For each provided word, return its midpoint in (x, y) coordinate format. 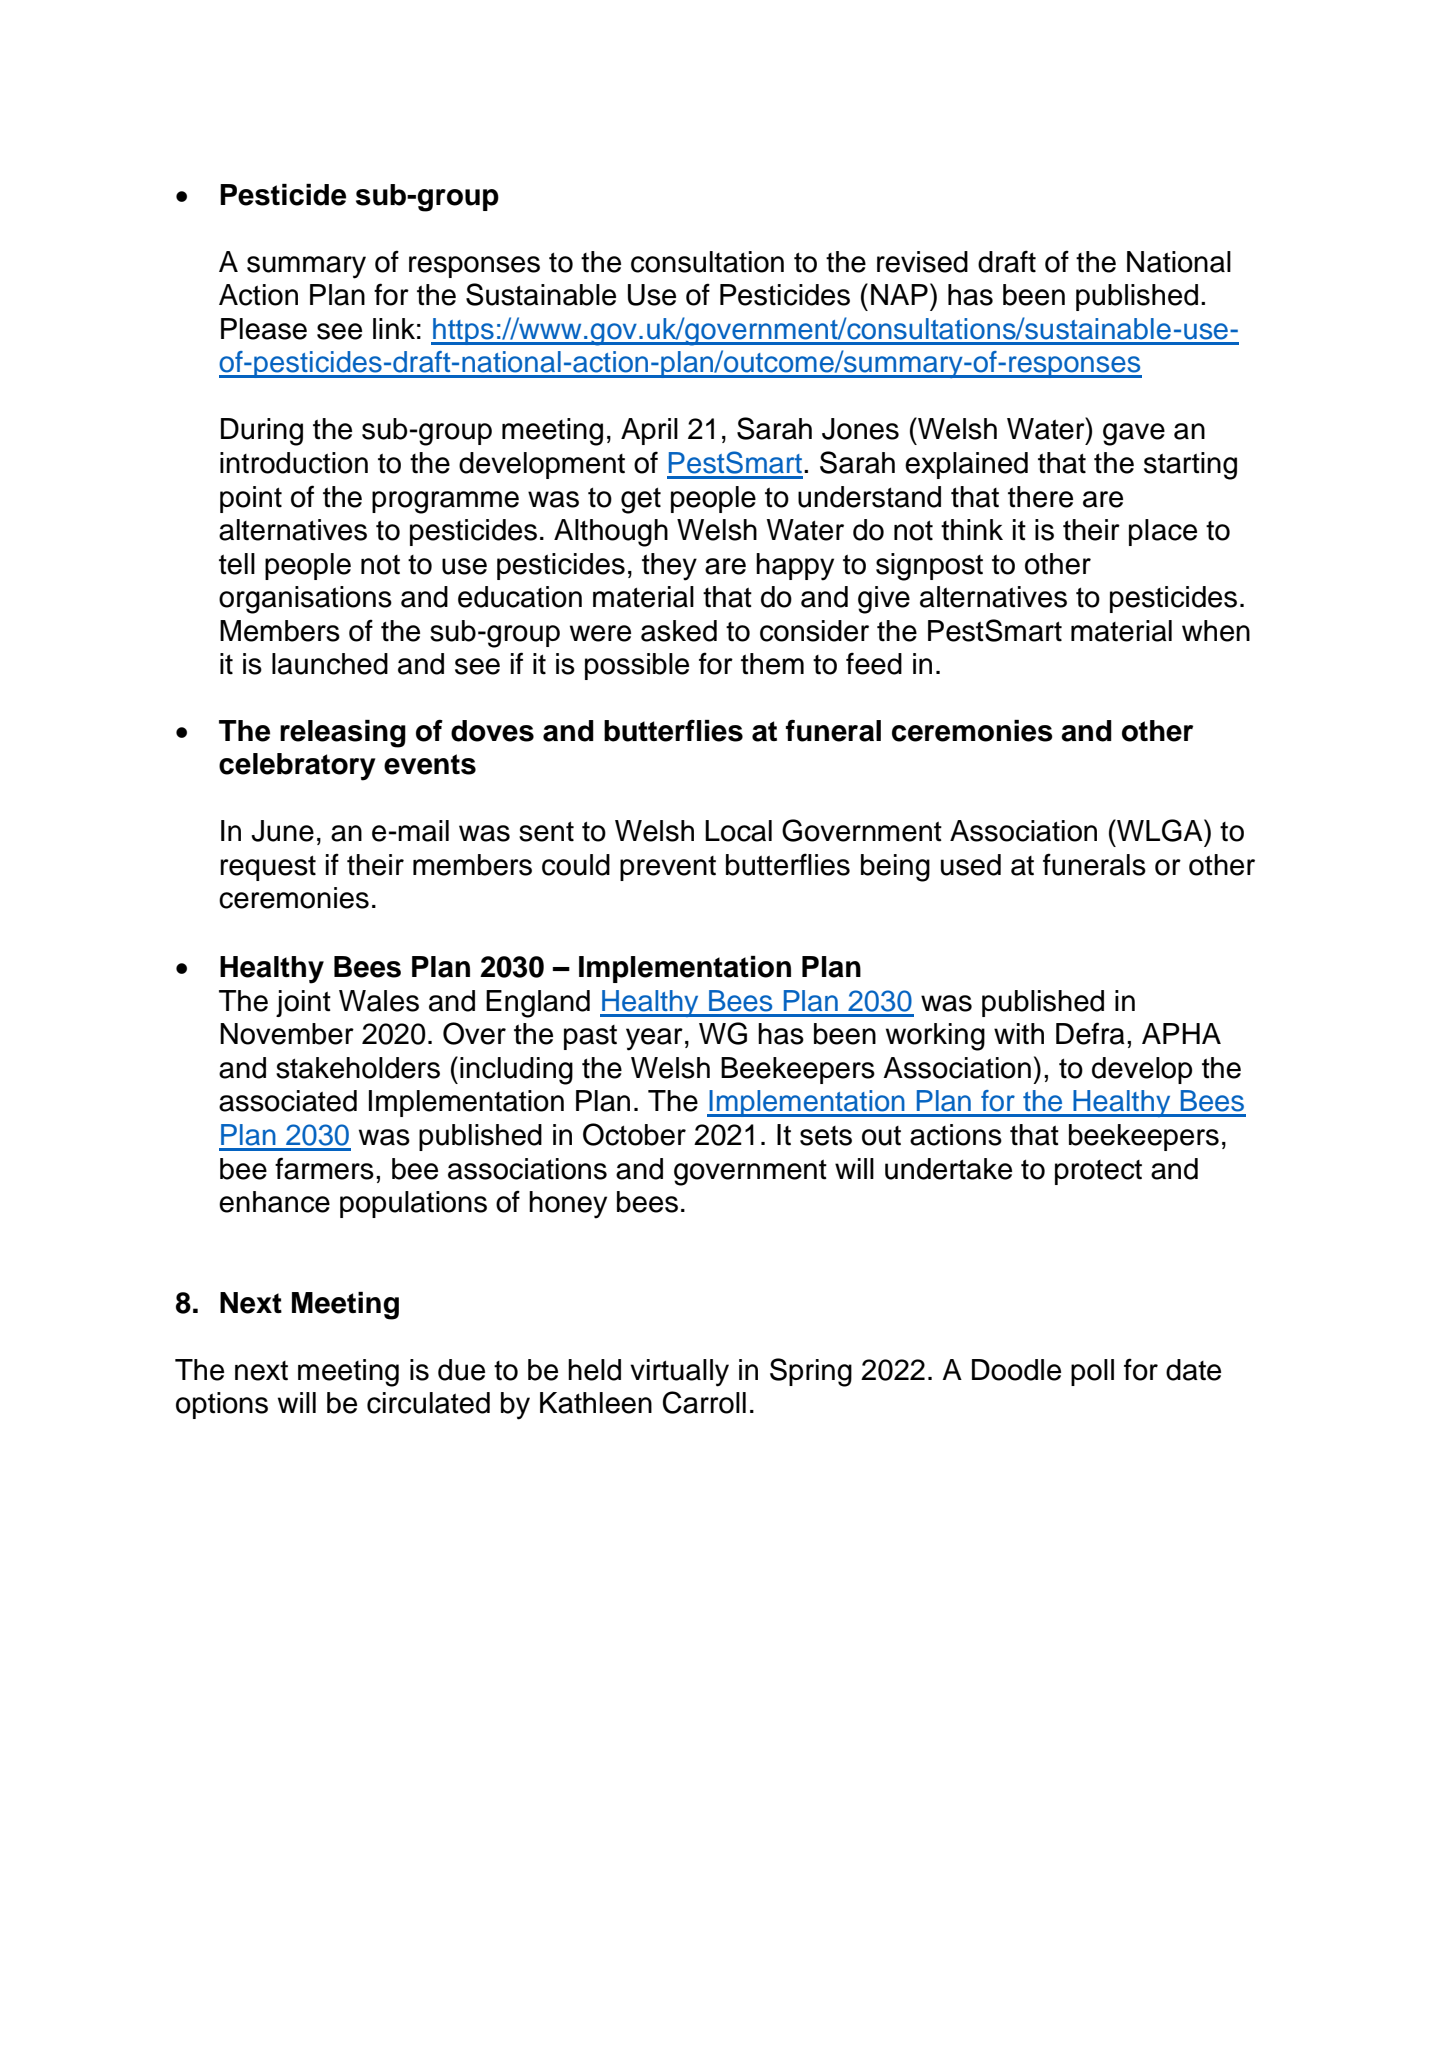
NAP (899, 294)
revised (922, 262)
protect (1098, 1172)
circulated (428, 1403)
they (669, 567)
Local (738, 831)
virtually (679, 1373)
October (634, 1134)
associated (288, 1101)
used (971, 865)
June (282, 831)
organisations (305, 600)
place (1163, 532)
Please (264, 329)
